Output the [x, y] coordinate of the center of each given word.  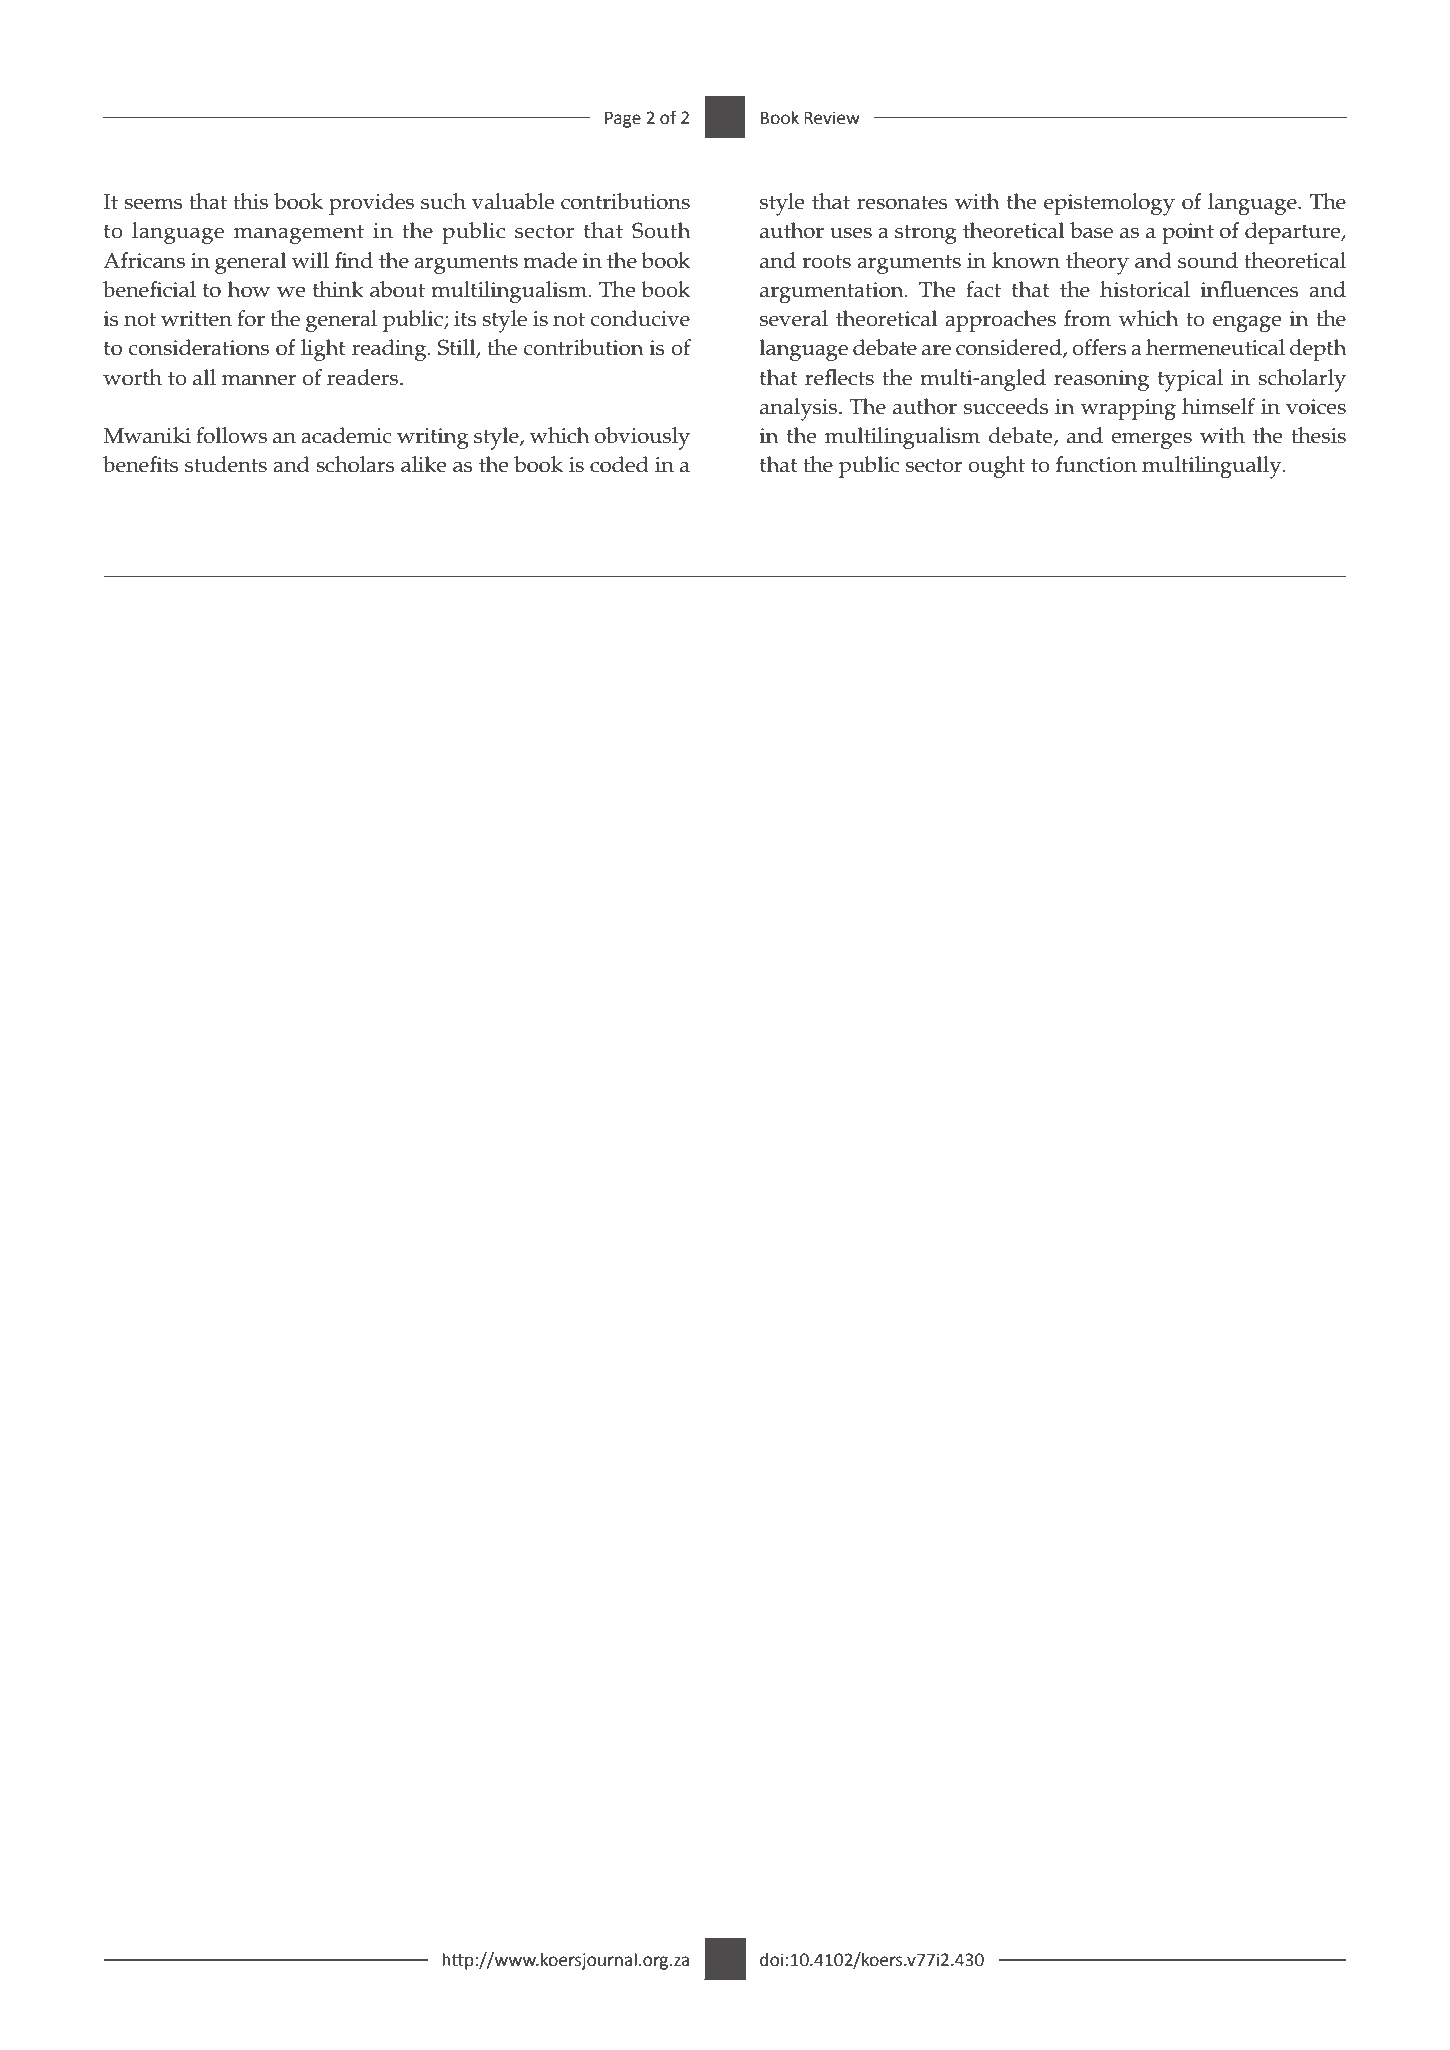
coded [619, 464]
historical [1145, 289]
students [226, 464]
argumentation [833, 292]
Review [832, 118]
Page [623, 120]
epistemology [1109, 204]
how [249, 289]
